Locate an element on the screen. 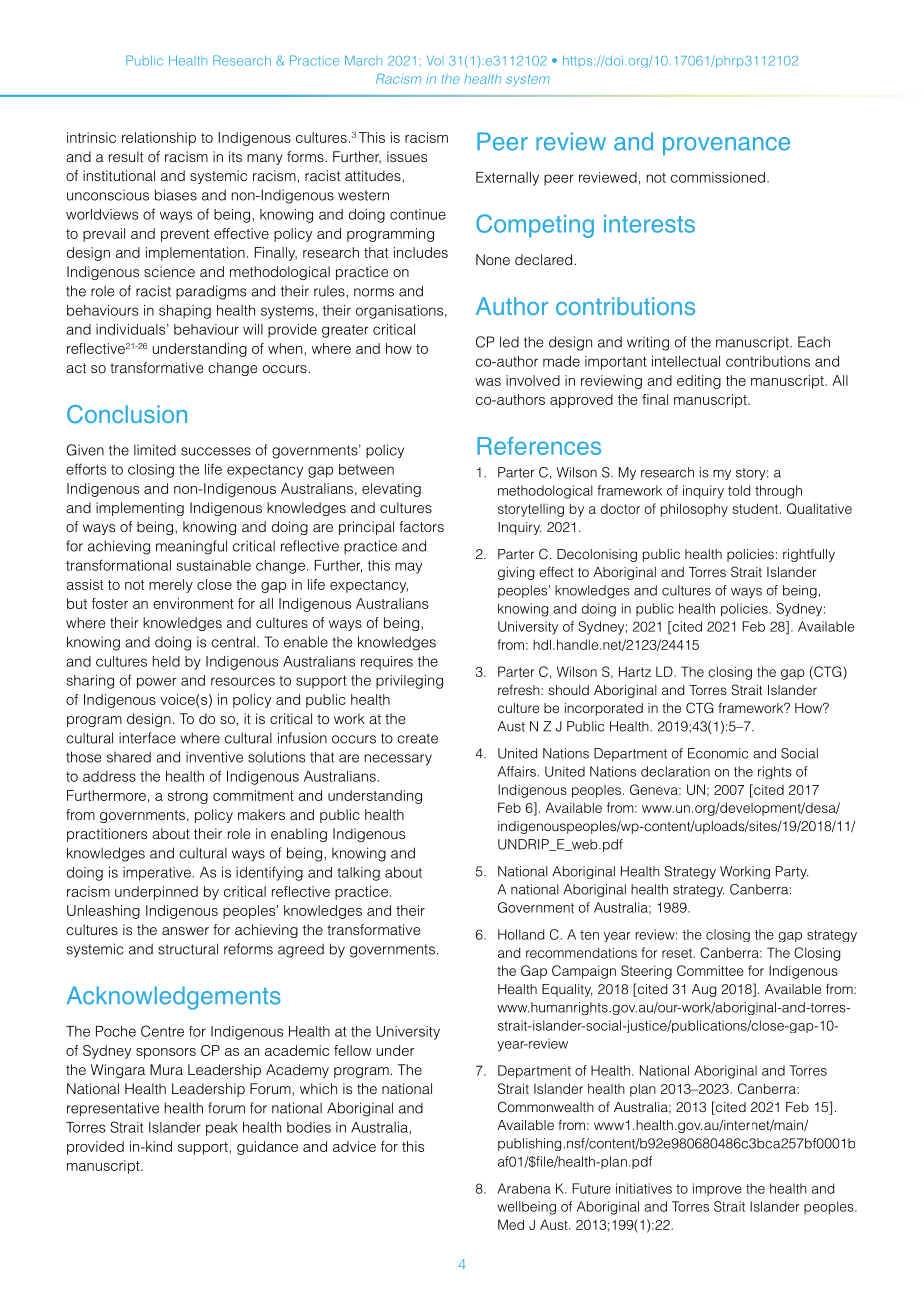  reset is located at coordinates (678, 953).
